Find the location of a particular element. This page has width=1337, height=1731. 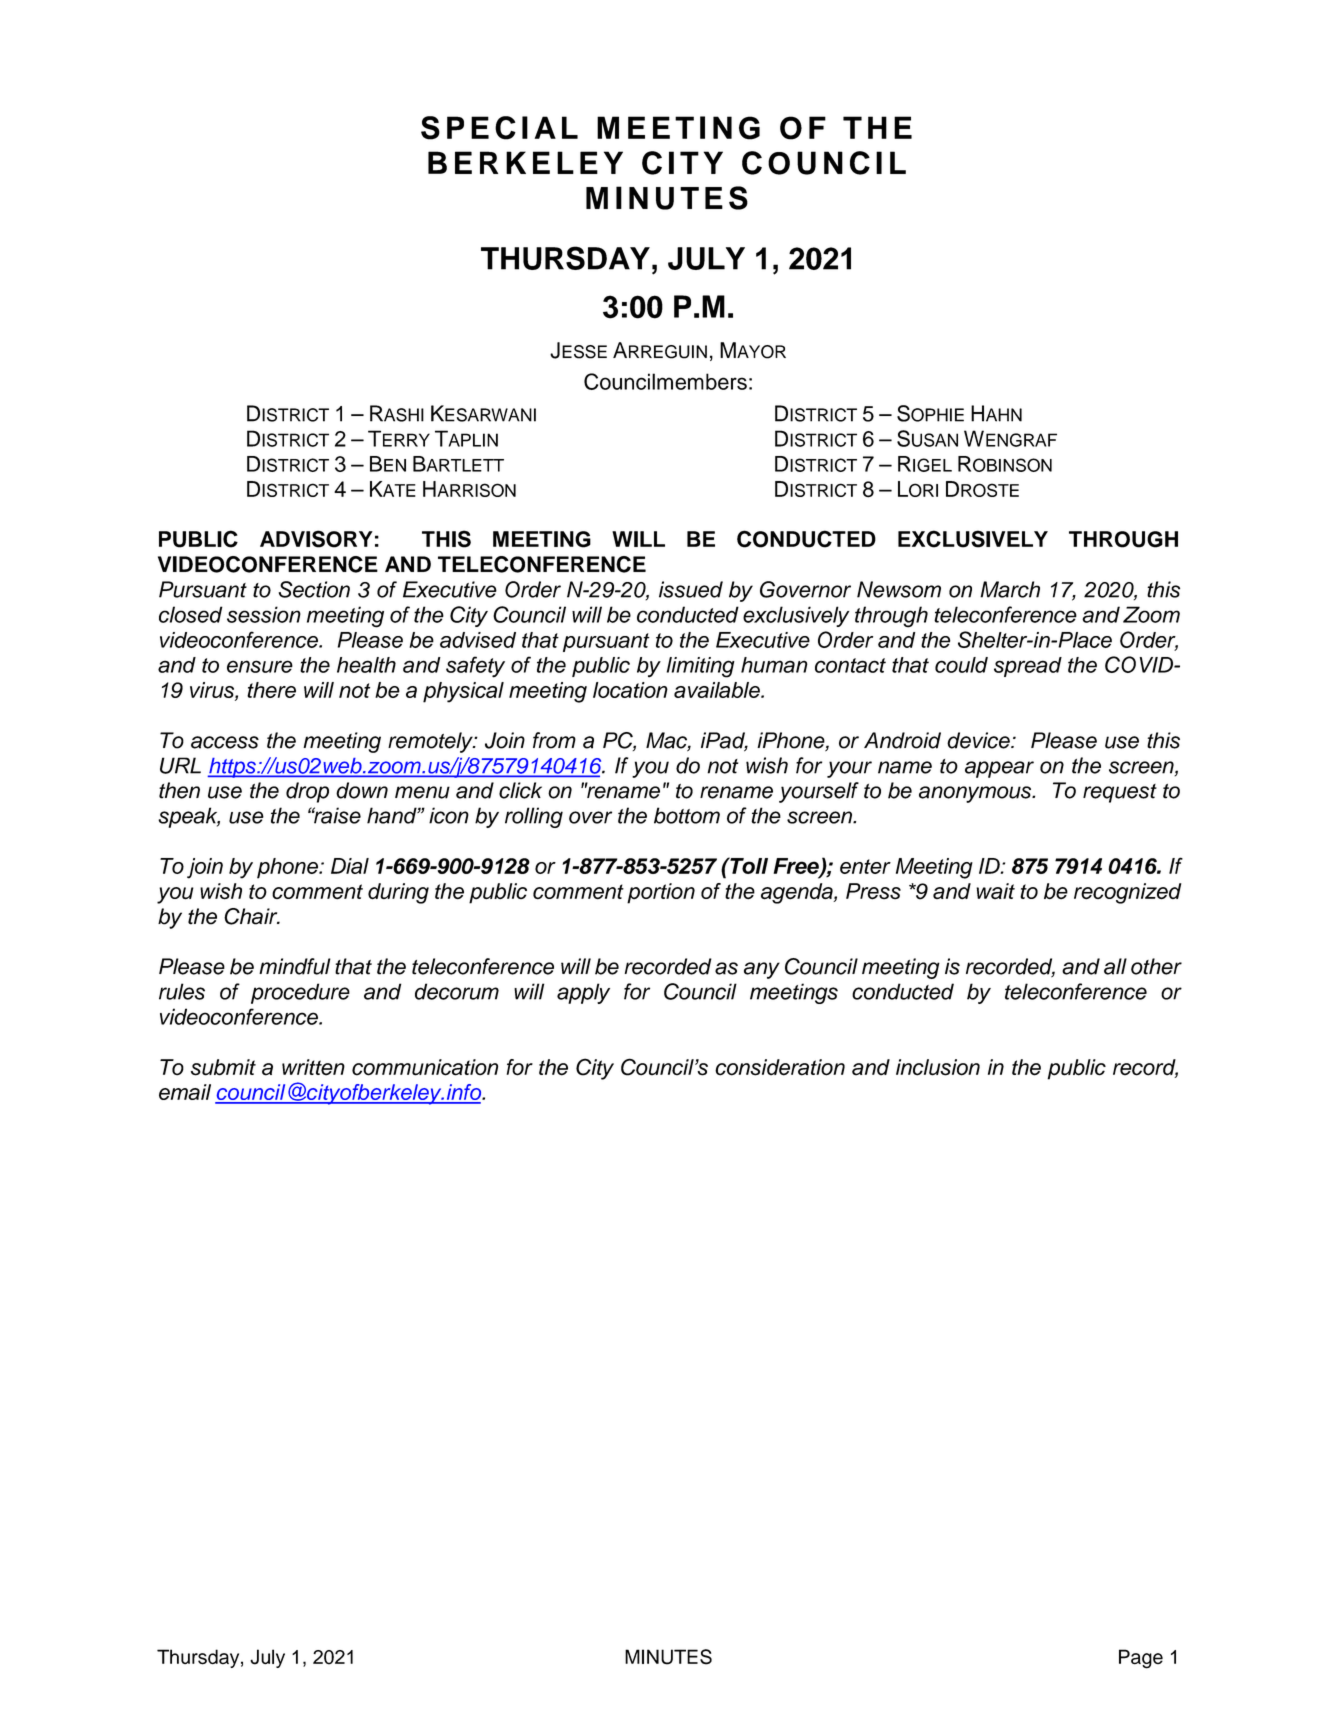

March is located at coordinates (1010, 589).
